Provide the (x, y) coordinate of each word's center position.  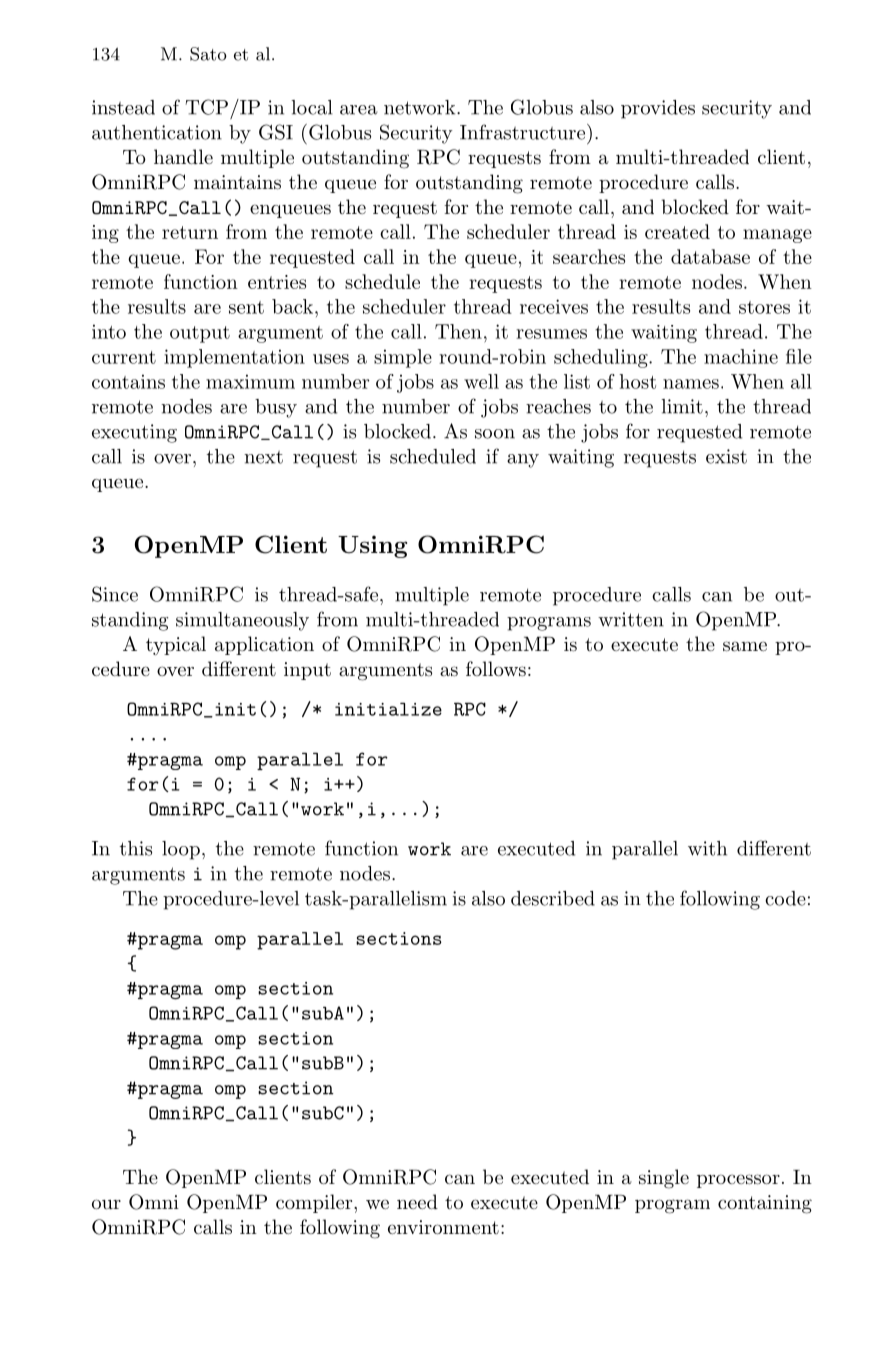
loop (181, 850)
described (553, 898)
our (106, 1204)
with (707, 848)
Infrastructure (524, 132)
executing (134, 433)
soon (495, 434)
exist (726, 456)
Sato (208, 54)
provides (658, 109)
